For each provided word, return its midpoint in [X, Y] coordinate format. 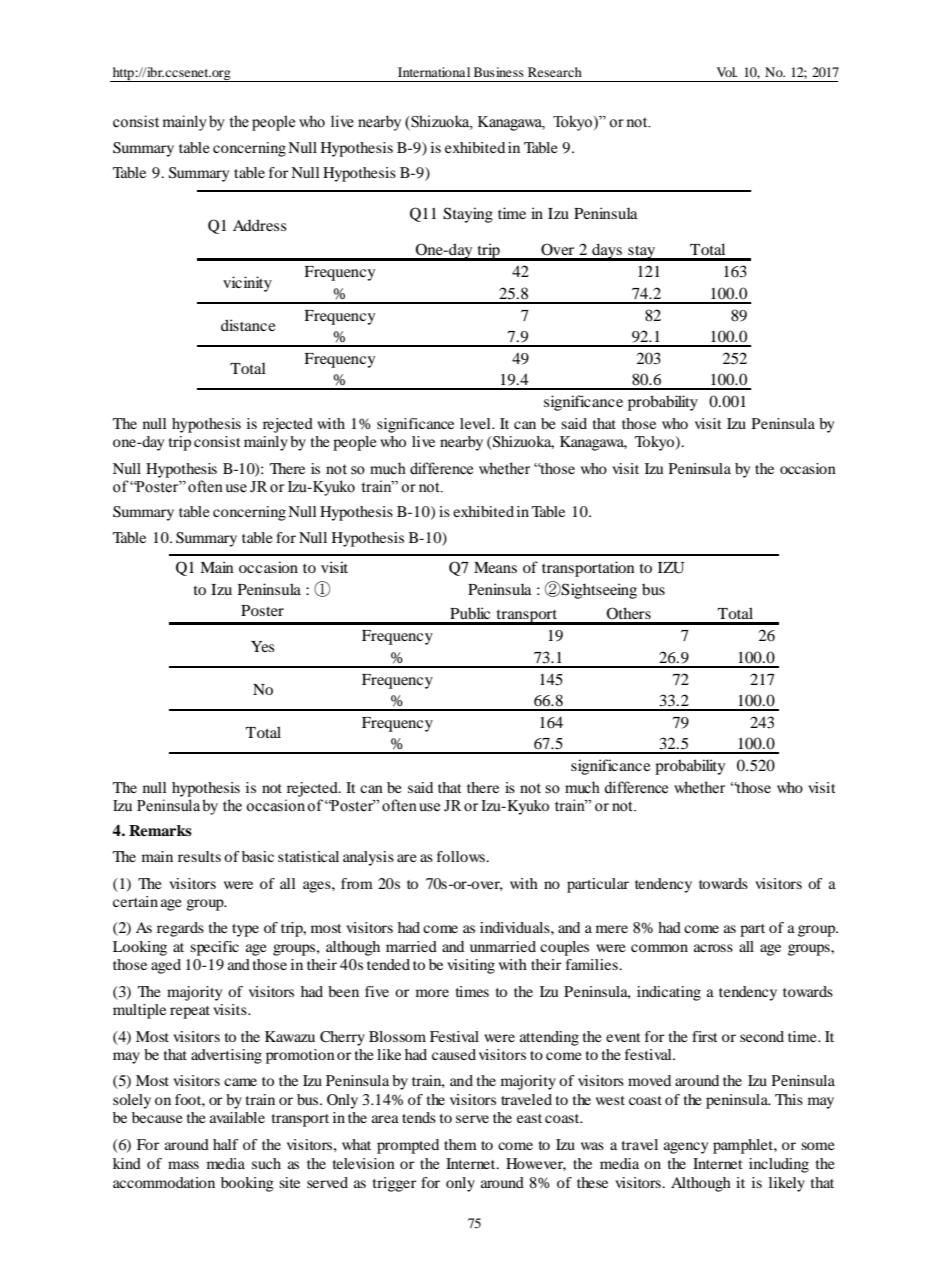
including [779, 1165]
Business [499, 72]
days [607, 252]
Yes [263, 646]
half [225, 1144]
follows [462, 856]
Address [260, 225]
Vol [727, 72]
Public [470, 613]
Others [628, 613]
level [476, 423]
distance [248, 325]
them [460, 1144]
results [199, 856]
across [713, 948]
